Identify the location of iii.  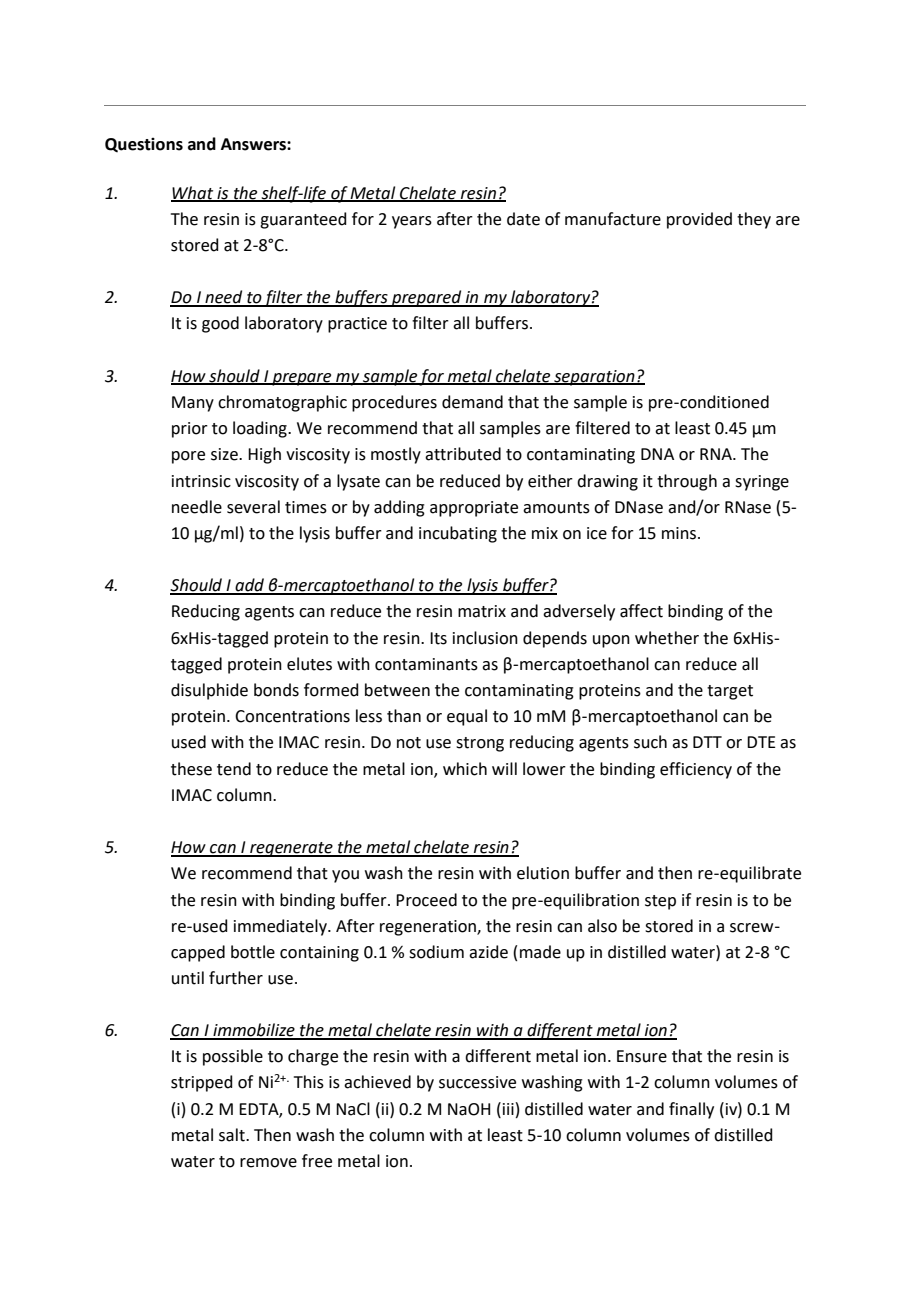
(508, 1109).
